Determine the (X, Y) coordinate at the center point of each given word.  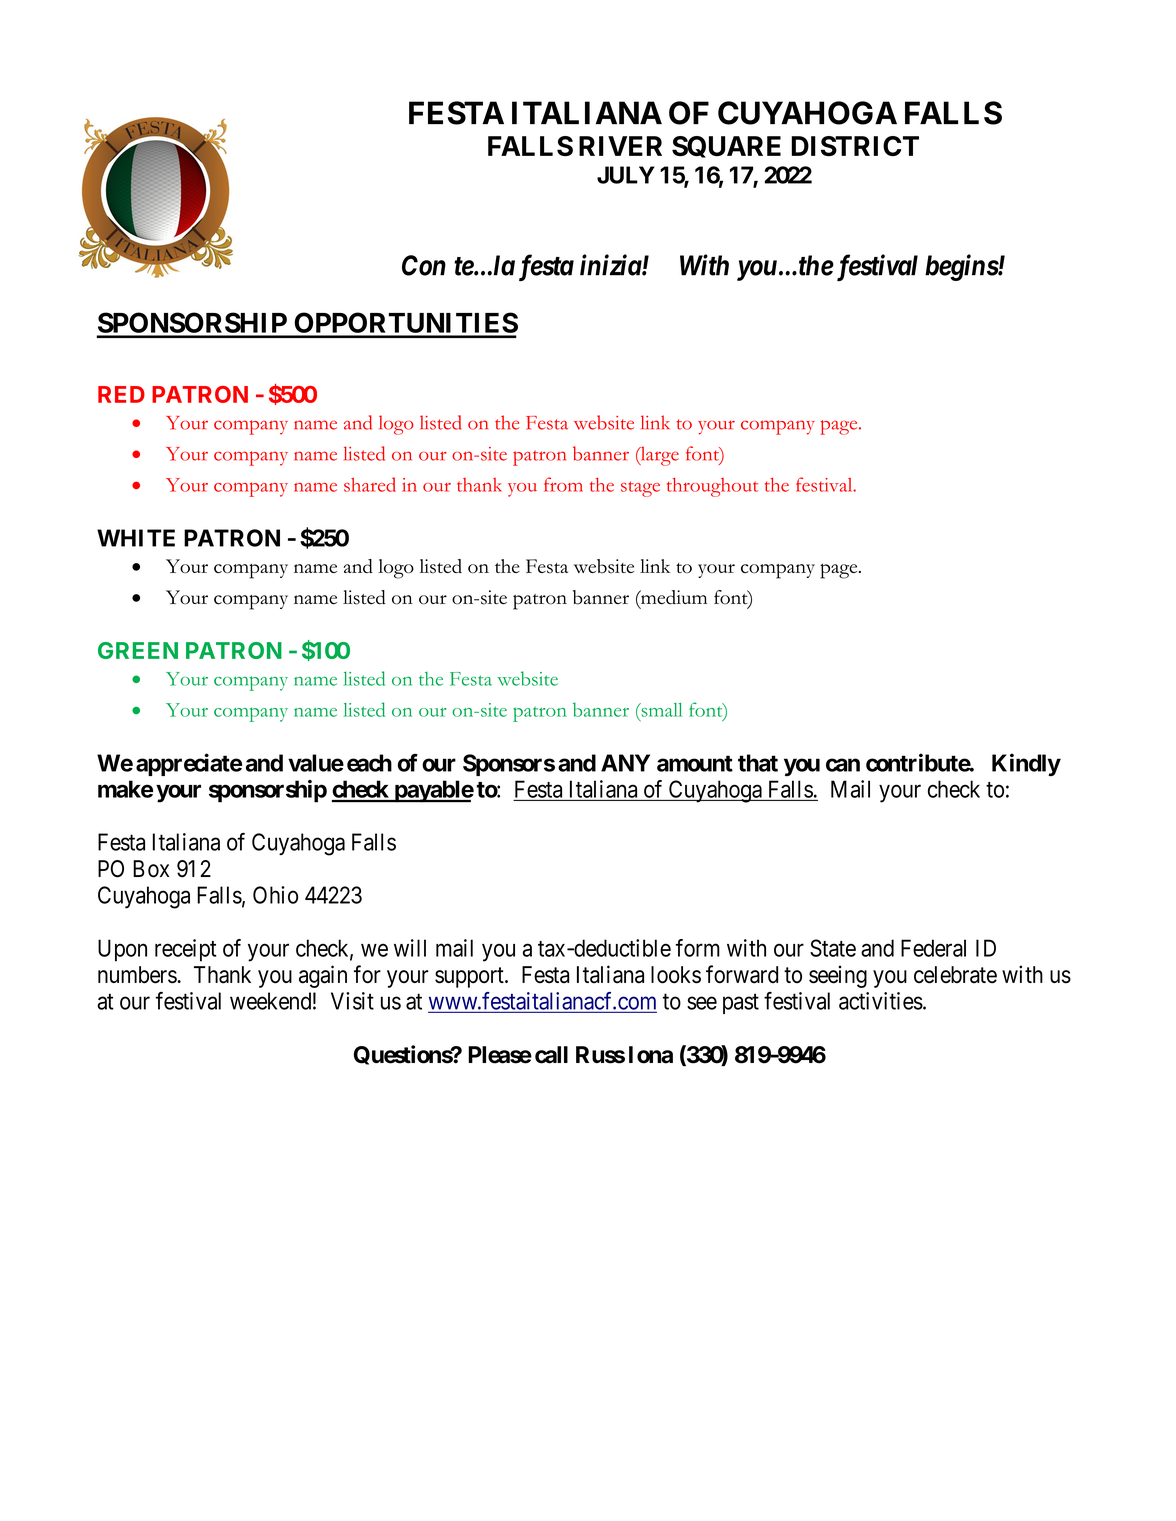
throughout (712, 487)
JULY (626, 175)
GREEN (138, 650)
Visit (352, 1001)
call (551, 1055)
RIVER (620, 146)
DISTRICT (855, 146)
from (563, 484)
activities (881, 1001)
